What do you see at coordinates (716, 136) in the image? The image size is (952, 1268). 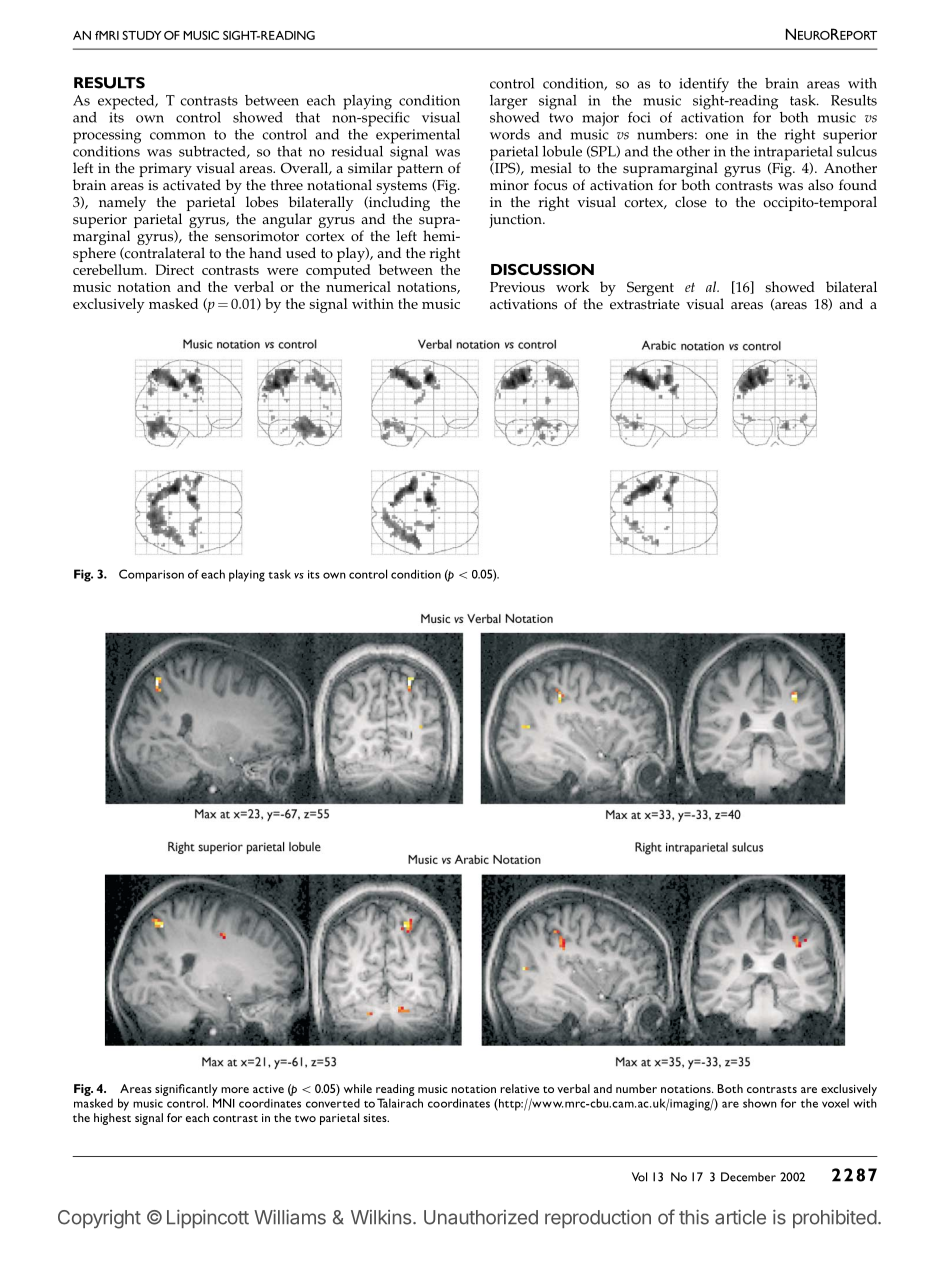 I see `one` at bounding box center [716, 136].
